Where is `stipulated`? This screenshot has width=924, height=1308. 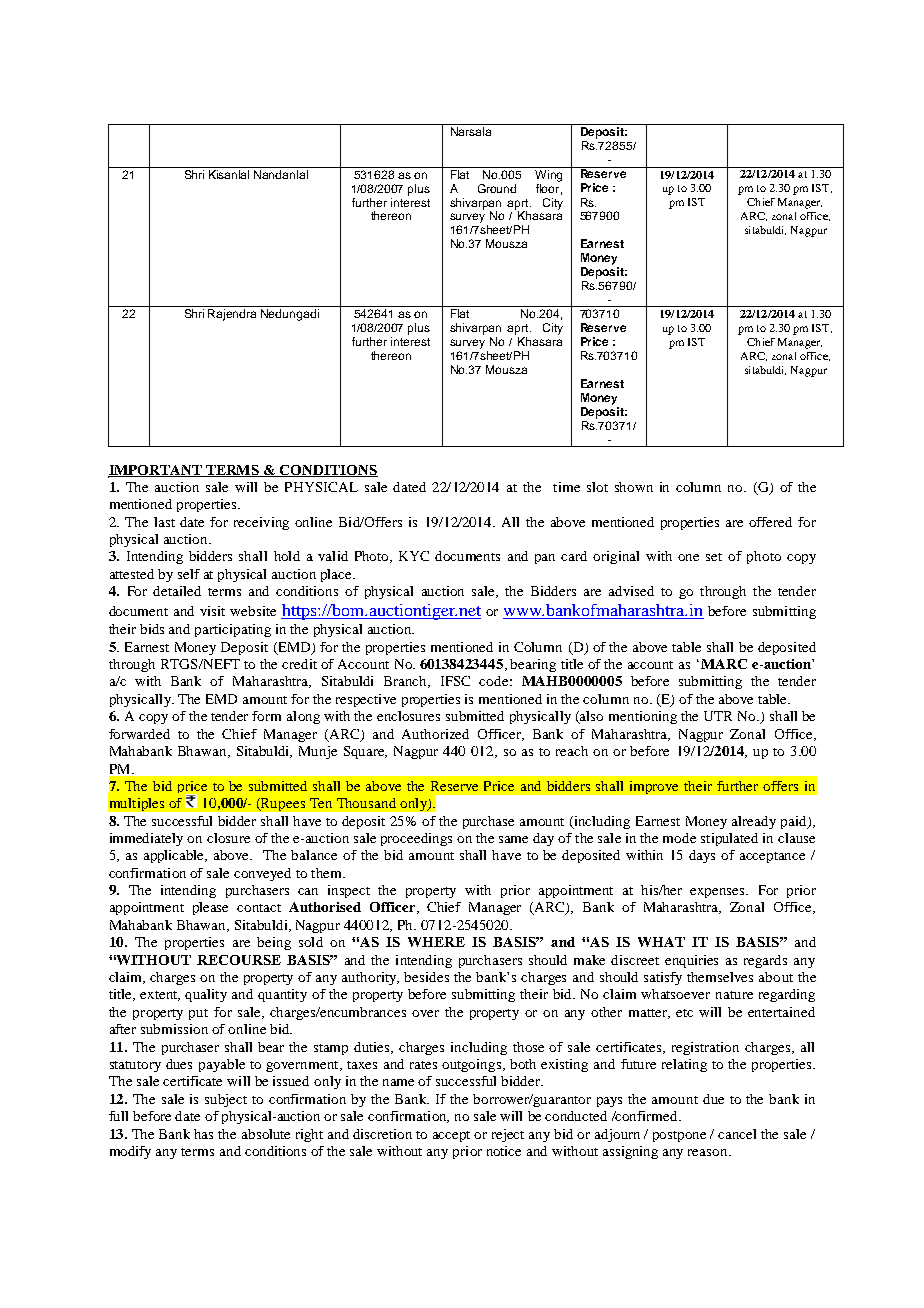 stipulated is located at coordinates (729, 839).
